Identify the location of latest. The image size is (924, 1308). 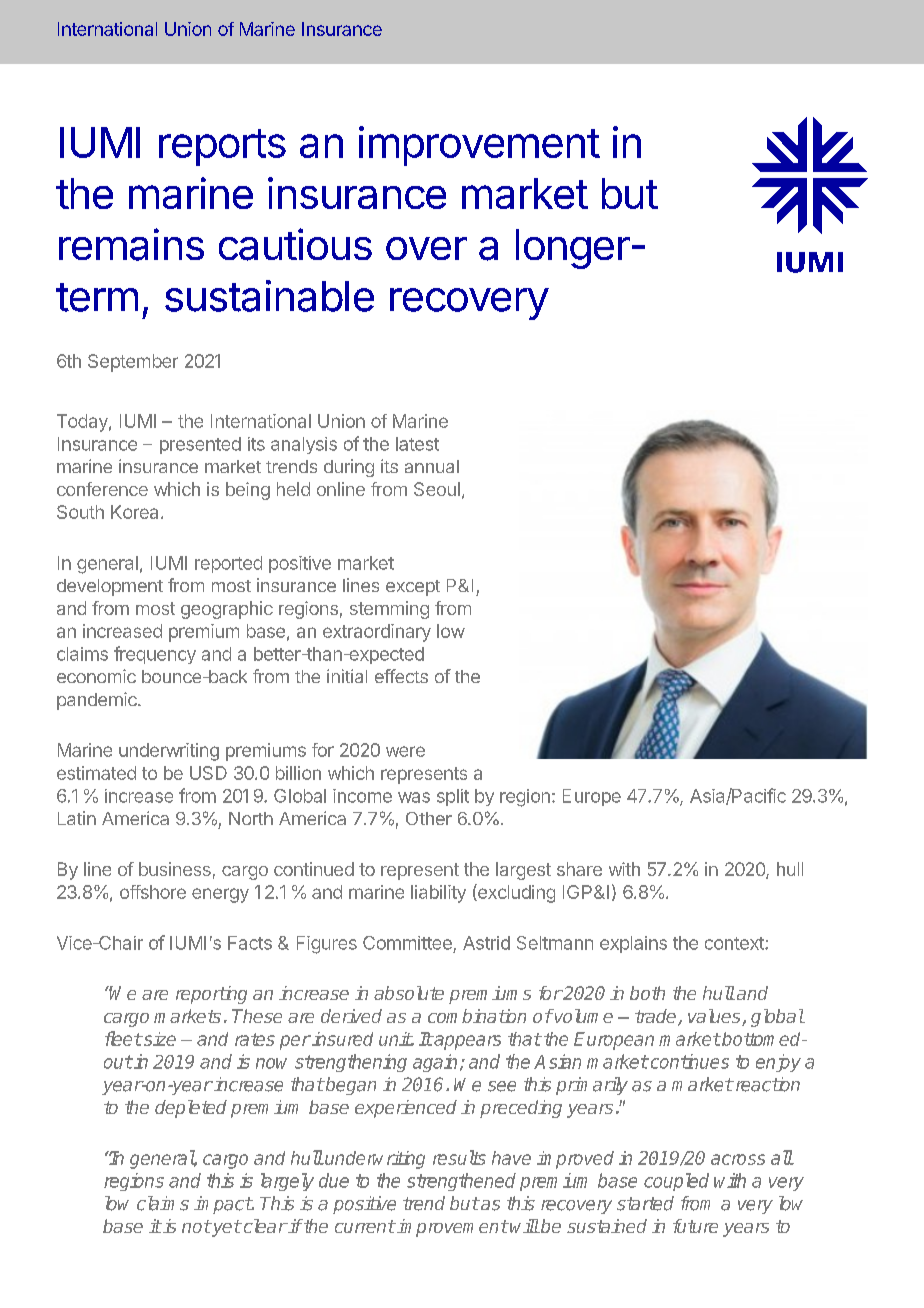
(417, 444).
